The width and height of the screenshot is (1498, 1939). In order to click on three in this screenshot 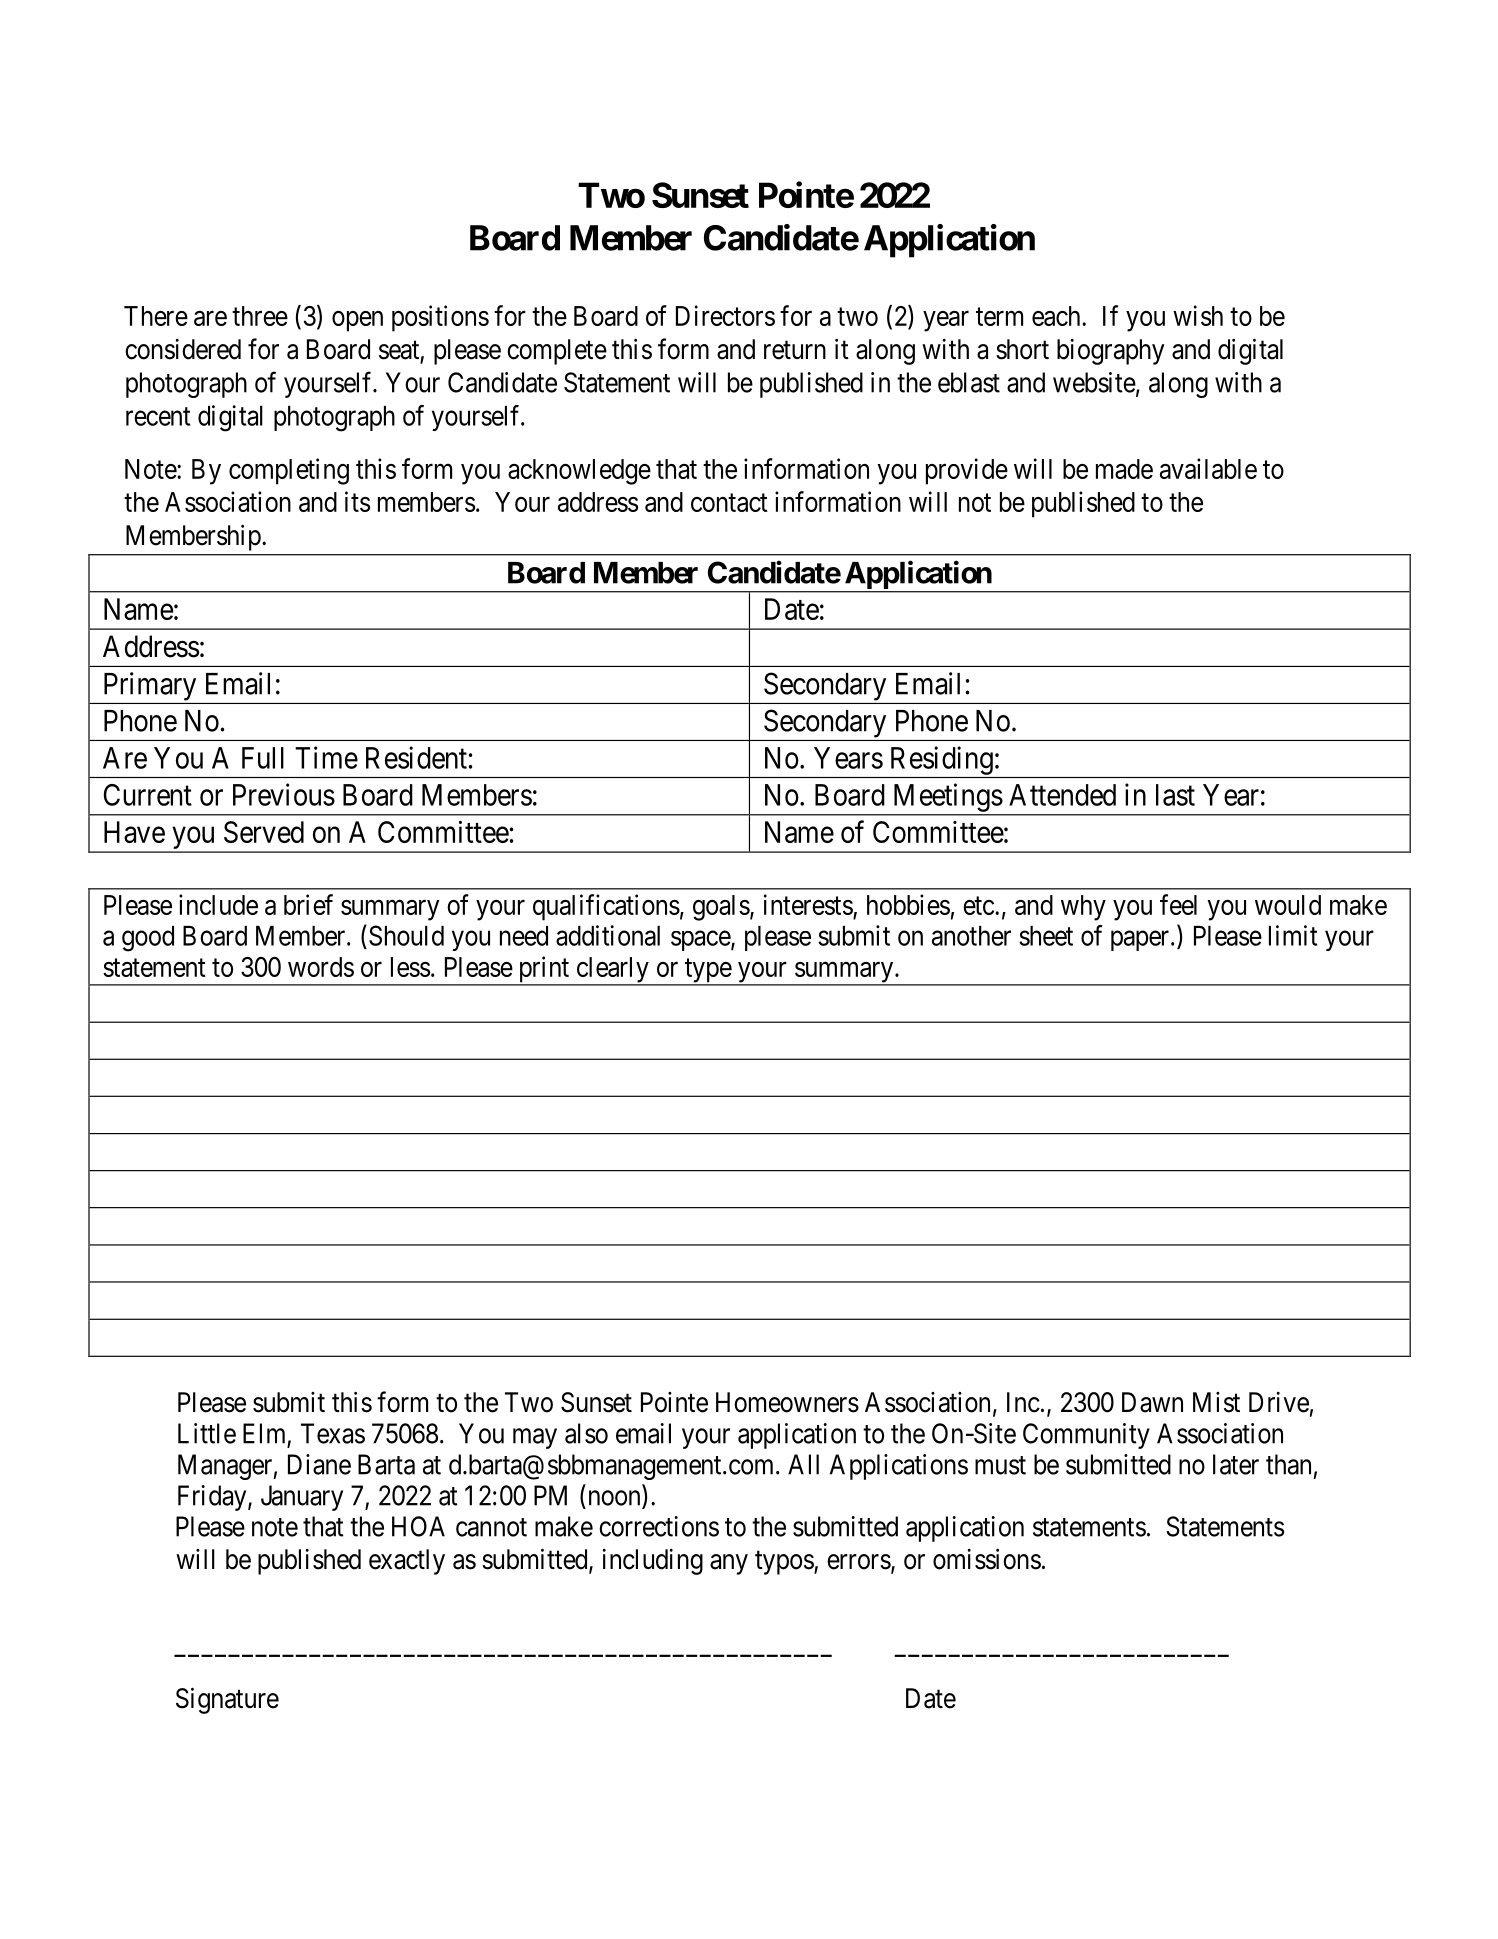, I will do `click(260, 316)`.
